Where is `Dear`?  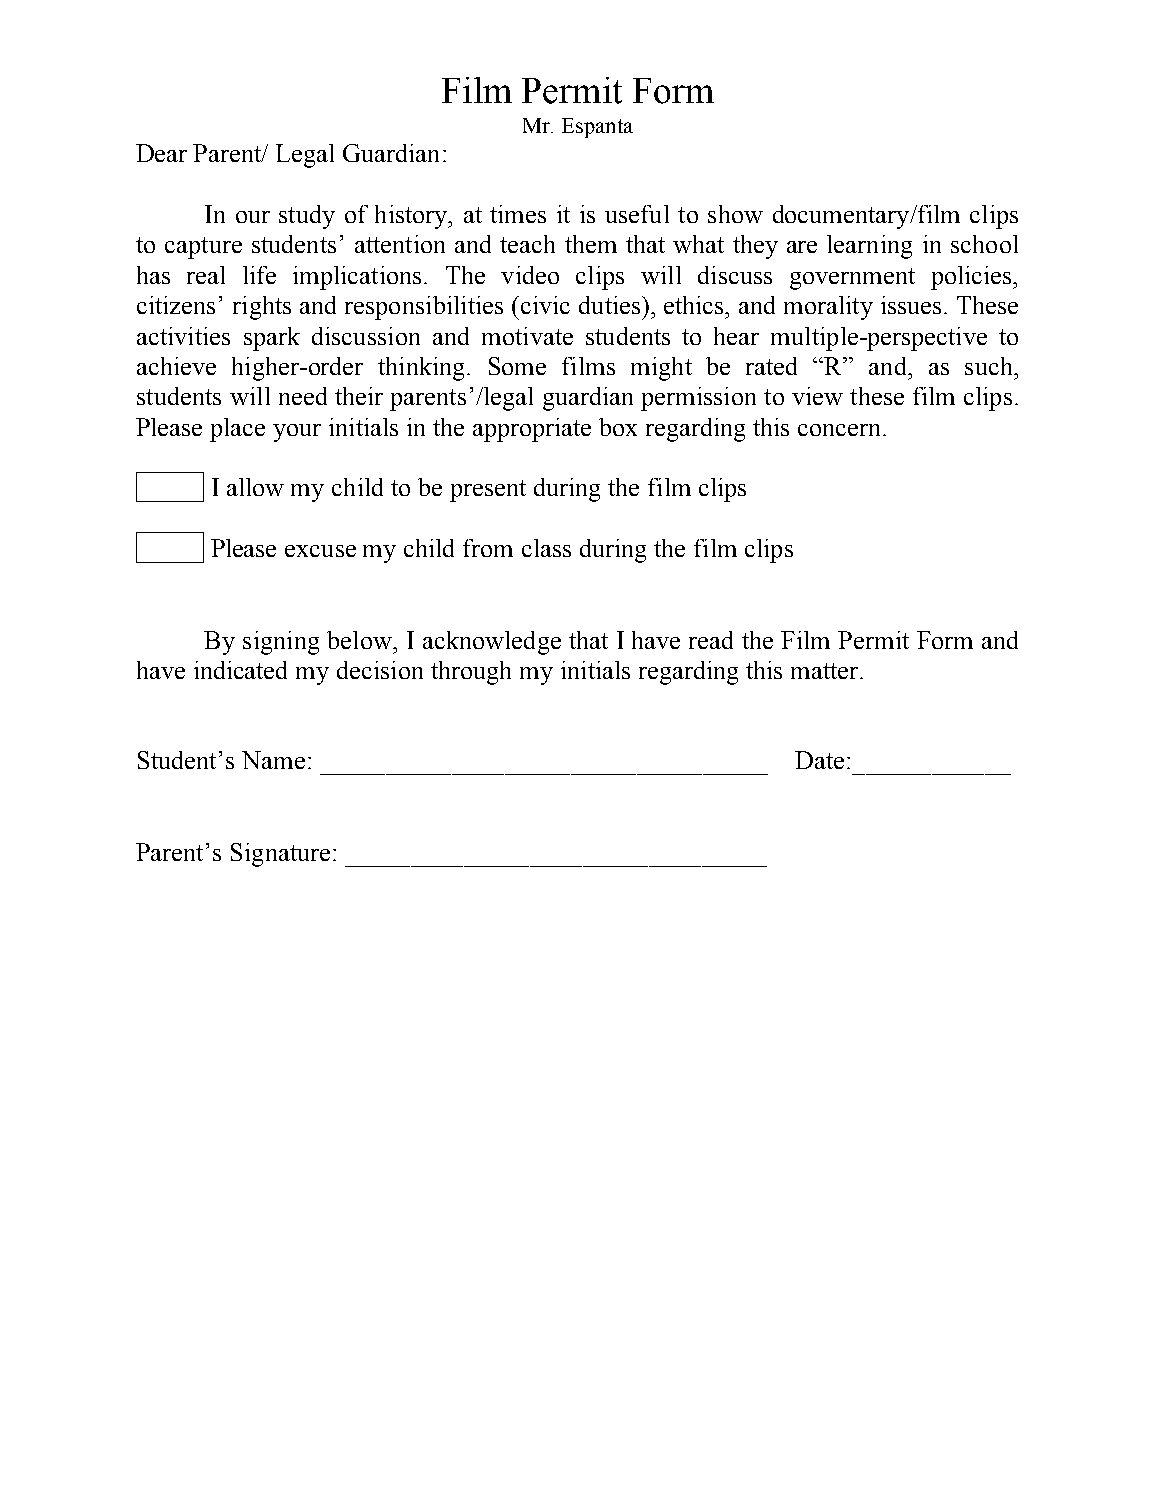
Dear is located at coordinates (161, 153).
